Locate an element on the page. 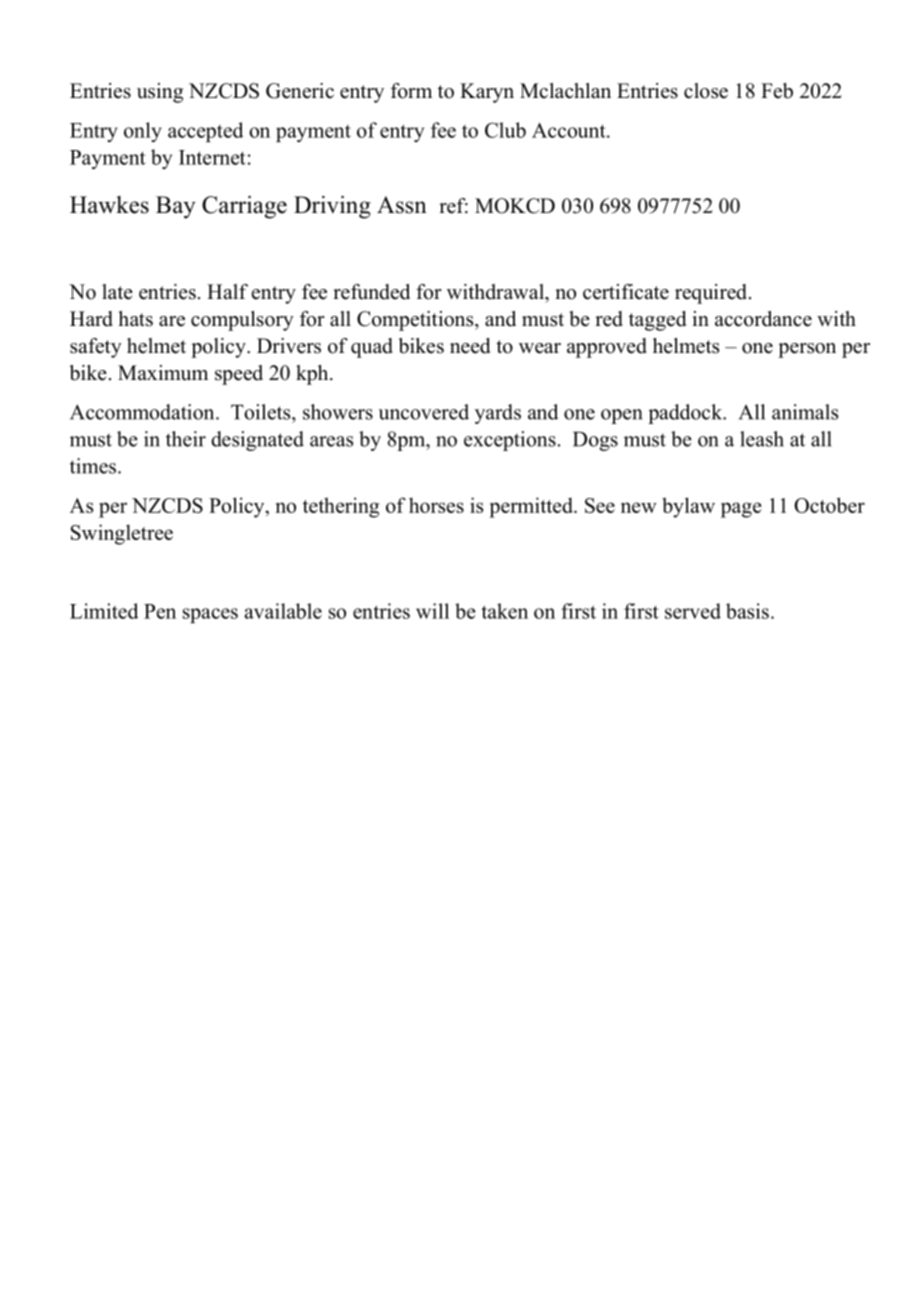  exceptions is located at coordinates (510, 441).
